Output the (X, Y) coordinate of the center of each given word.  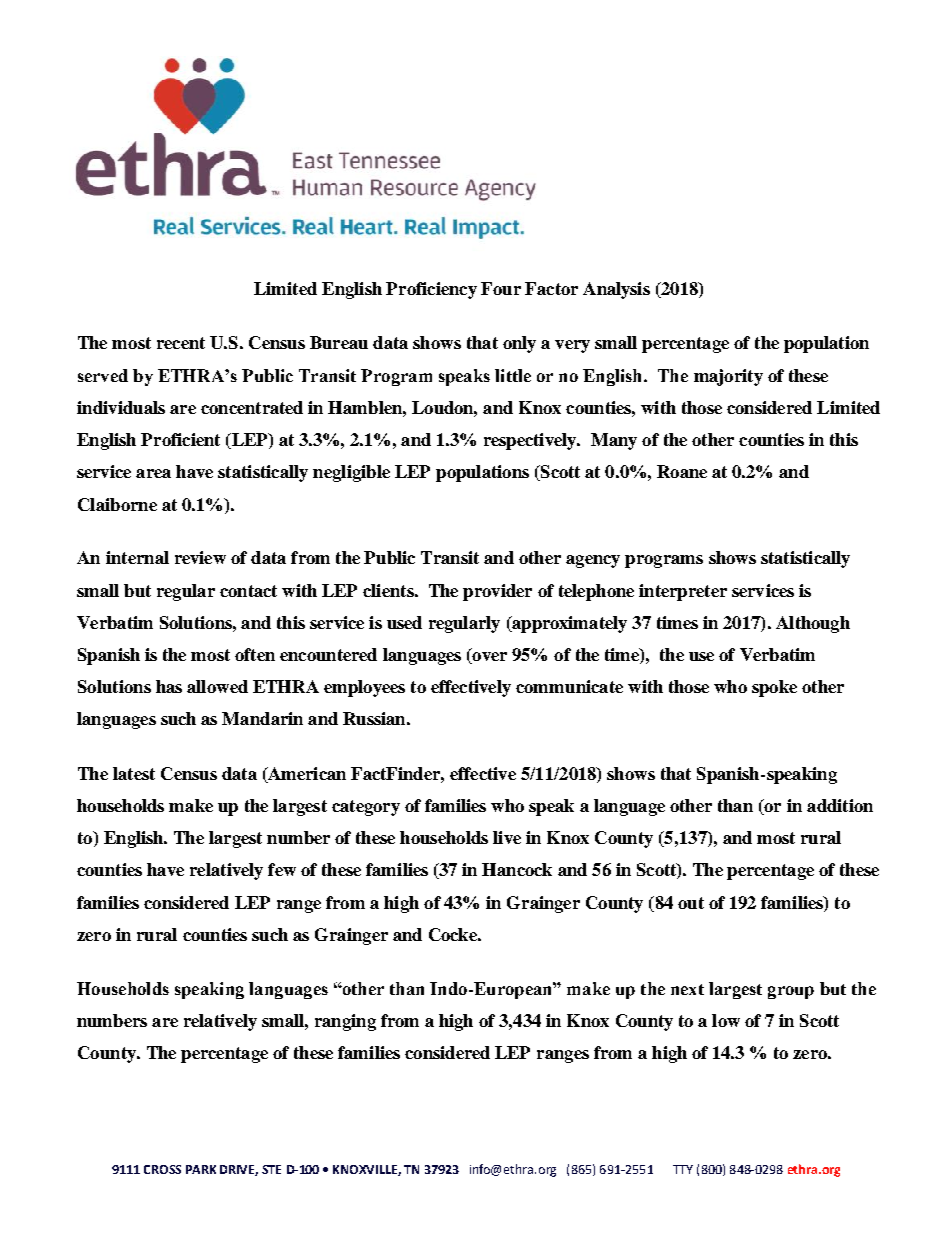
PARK (201, 1169)
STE (271, 1169)
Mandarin (262, 718)
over (488, 658)
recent (181, 343)
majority (728, 377)
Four (501, 288)
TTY (683, 1169)
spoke (774, 688)
